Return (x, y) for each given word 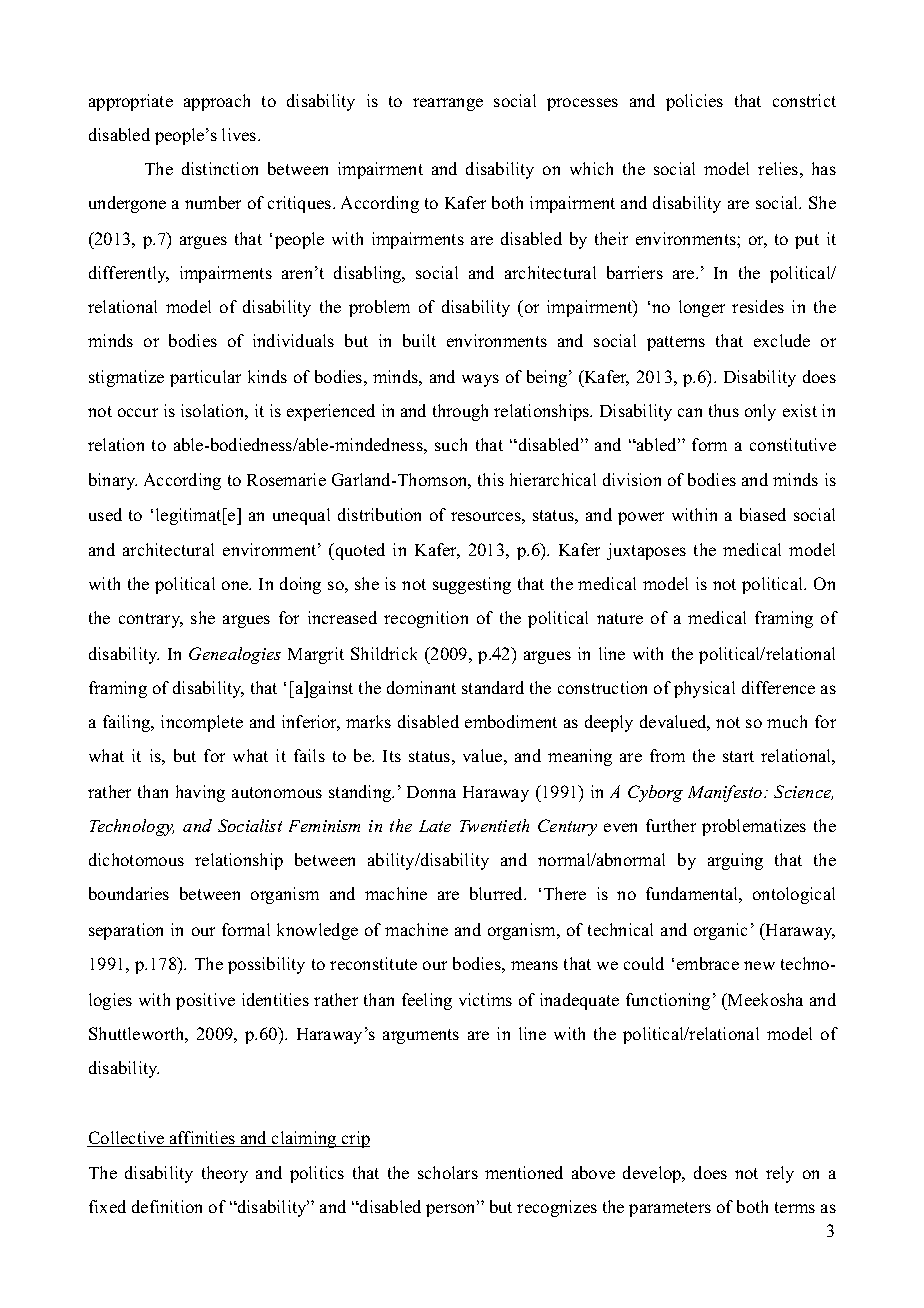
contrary (151, 620)
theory (225, 1174)
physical (704, 689)
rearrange (448, 104)
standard (493, 687)
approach (217, 102)
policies (694, 102)
